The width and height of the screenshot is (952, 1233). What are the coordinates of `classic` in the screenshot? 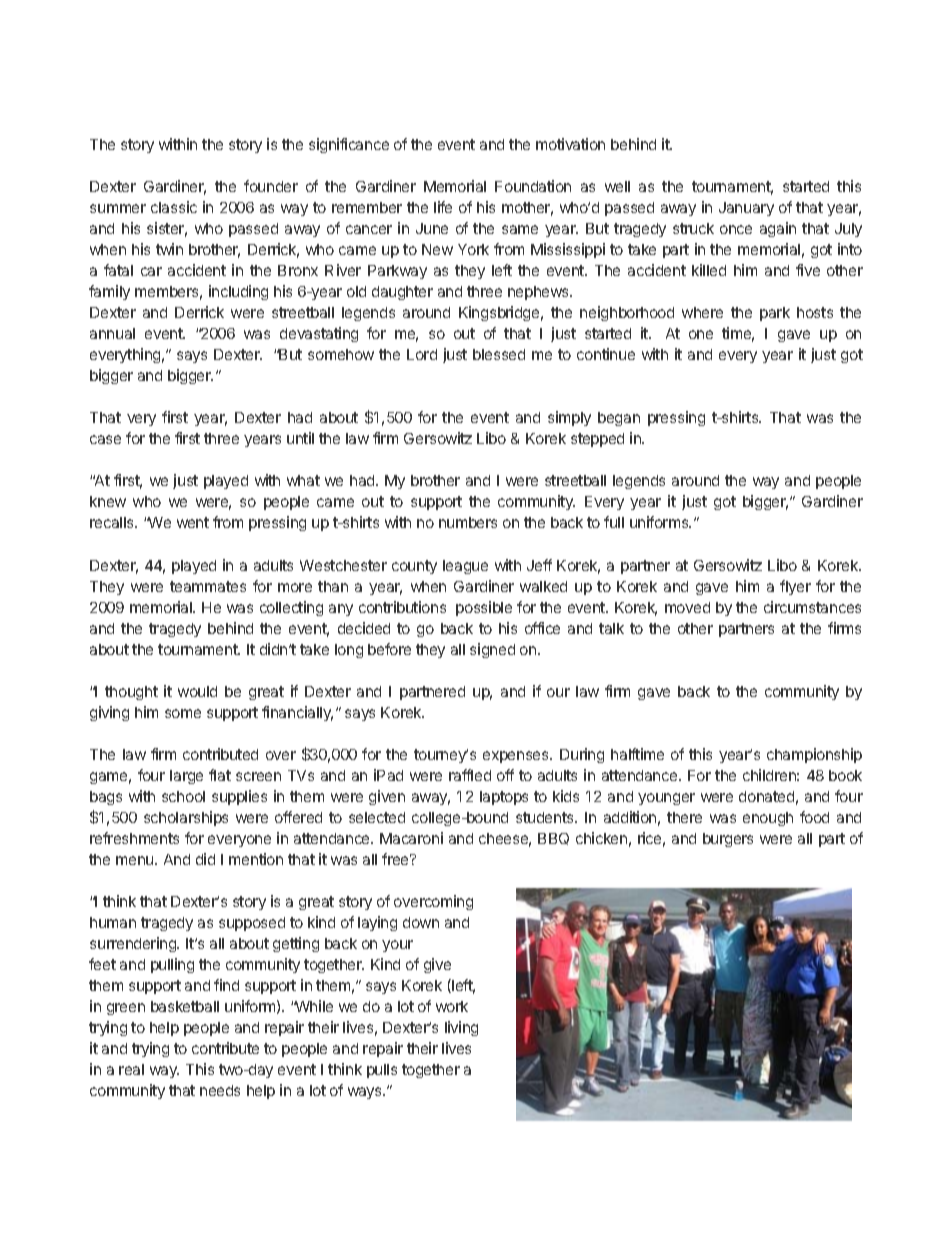 It's located at (174, 207).
